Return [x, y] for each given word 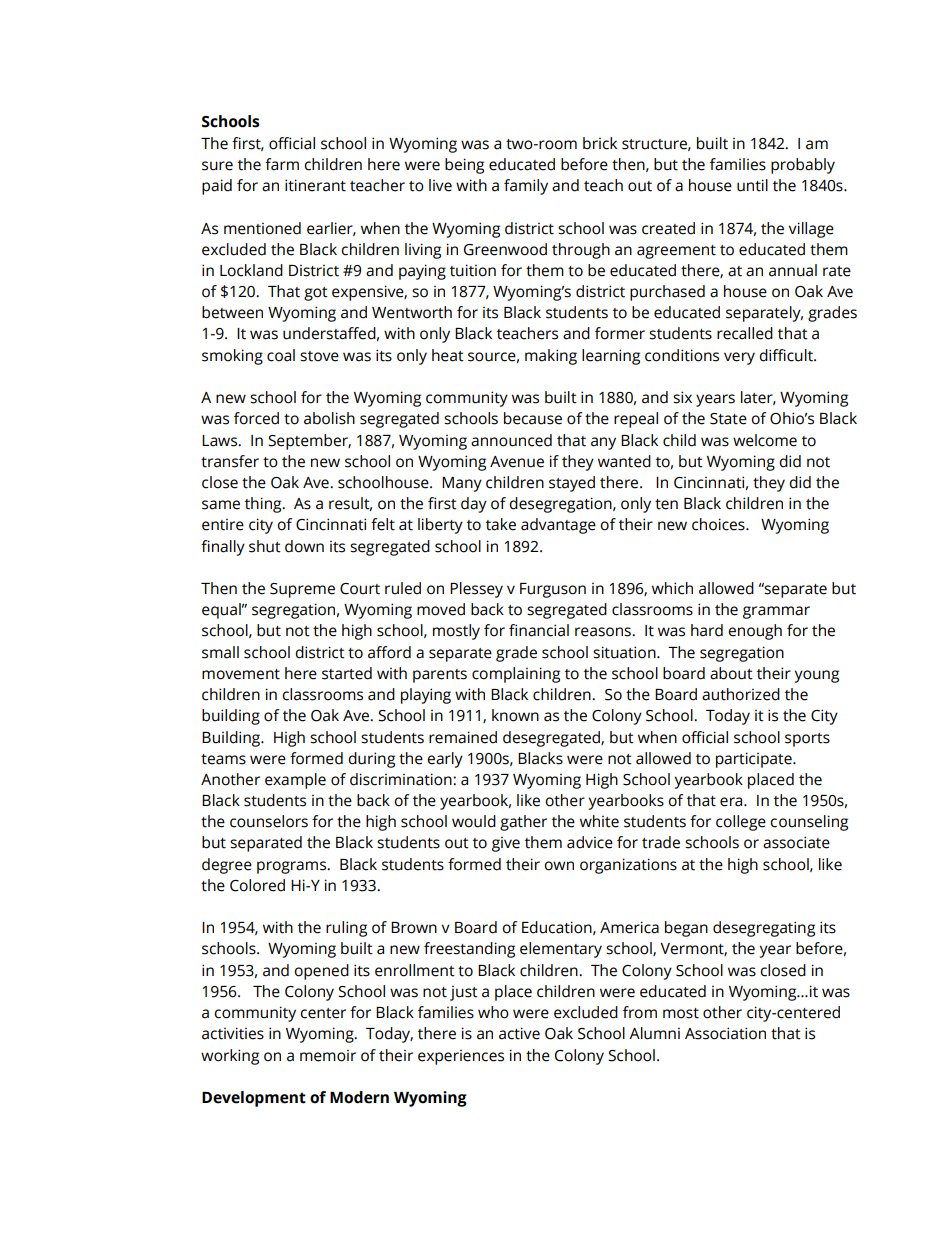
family [526, 187]
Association [725, 1033]
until [752, 185]
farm [282, 164]
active [519, 1033]
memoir [328, 1055]
